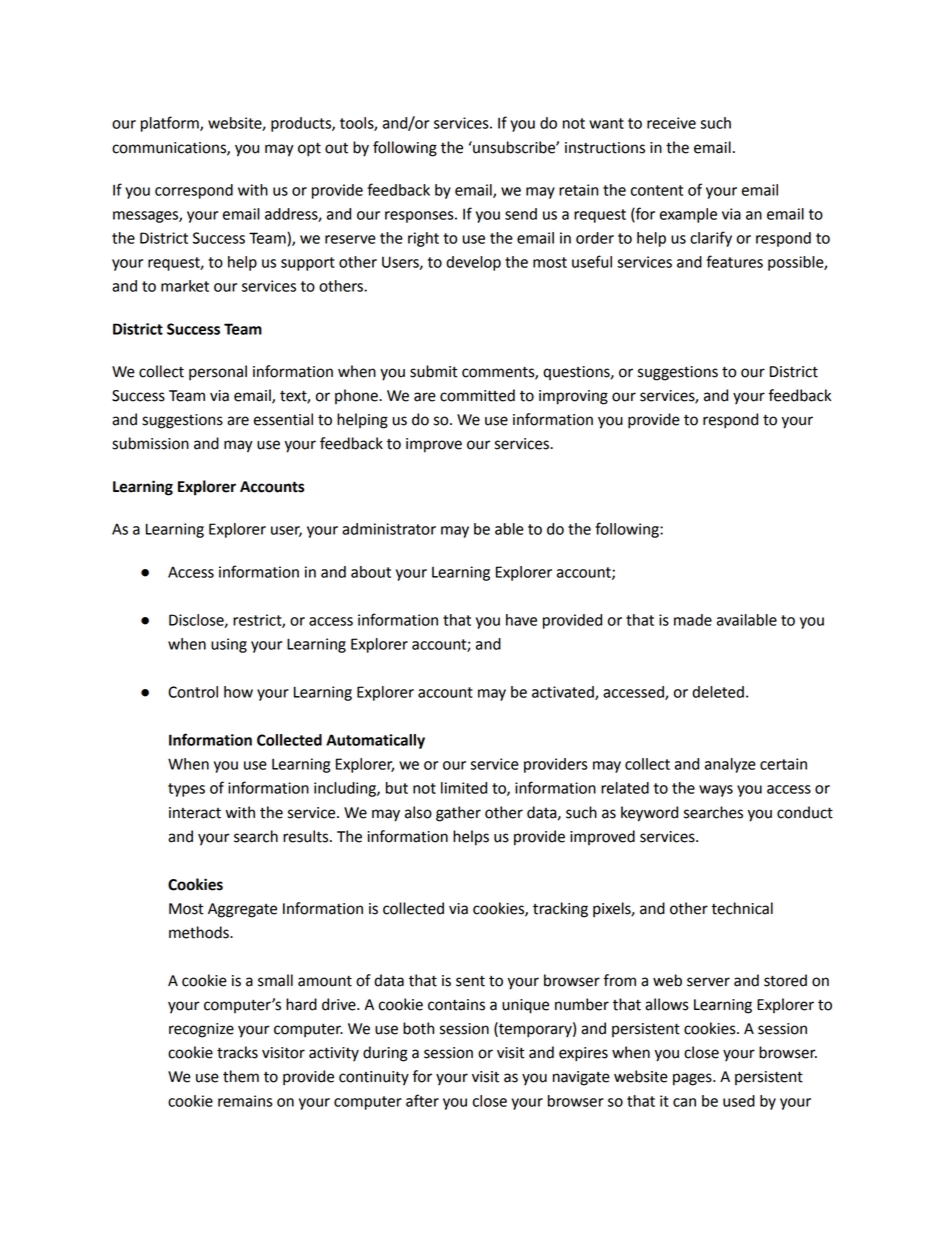 The image size is (952, 1233). Describe the element at coordinates (716, 791) in the screenshot. I see `ways` at that location.
